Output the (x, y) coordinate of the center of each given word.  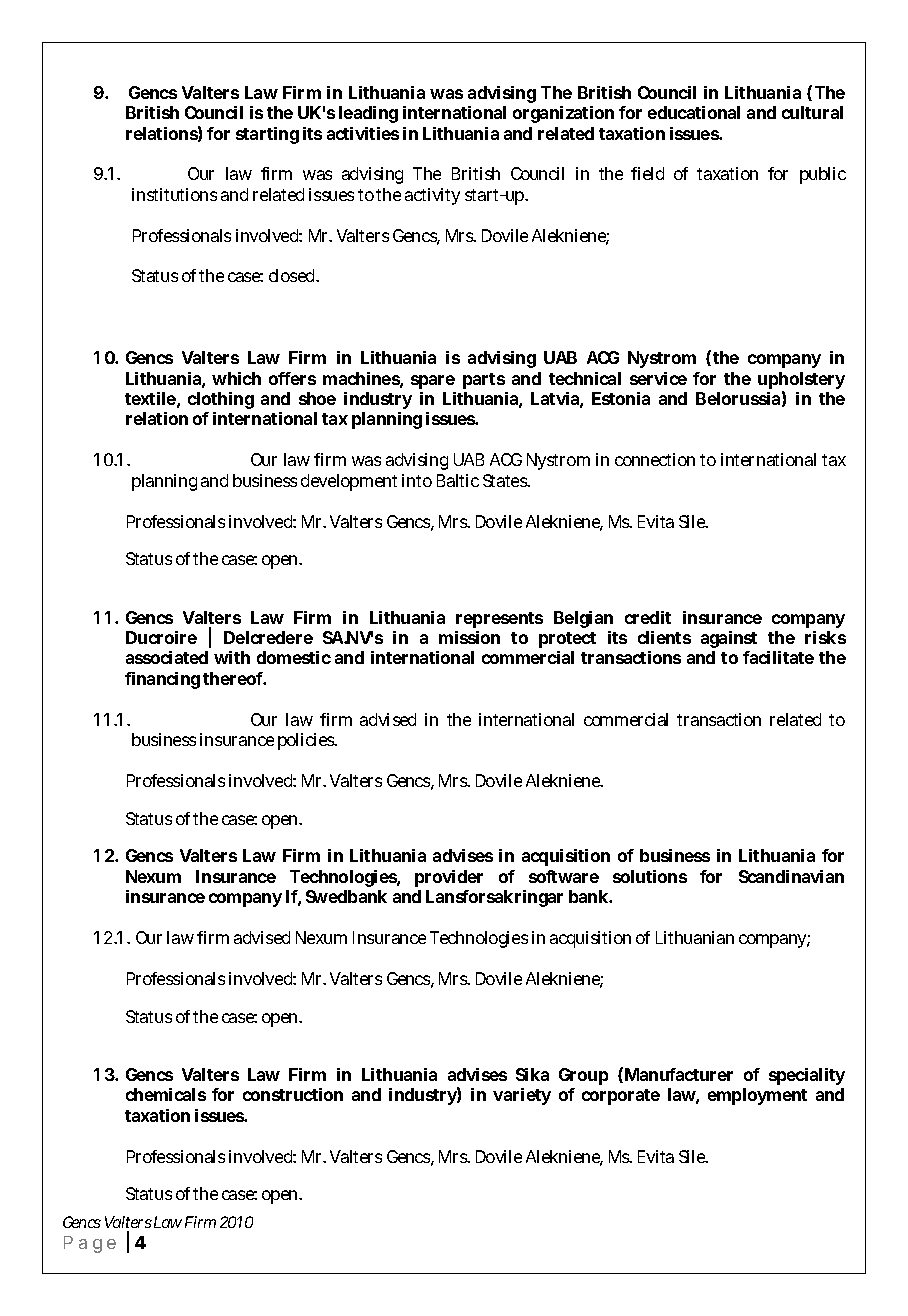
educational (694, 112)
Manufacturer (679, 1074)
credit (648, 617)
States (505, 480)
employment (757, 1096)
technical (585, 378)
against (729, 639)
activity (432, 196)
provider (449, 878)
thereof (233, 678)
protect (567, 640)
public (823, 175)
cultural (812, 112)
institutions (174, 194)
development (349, 482)
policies (306, 741)
